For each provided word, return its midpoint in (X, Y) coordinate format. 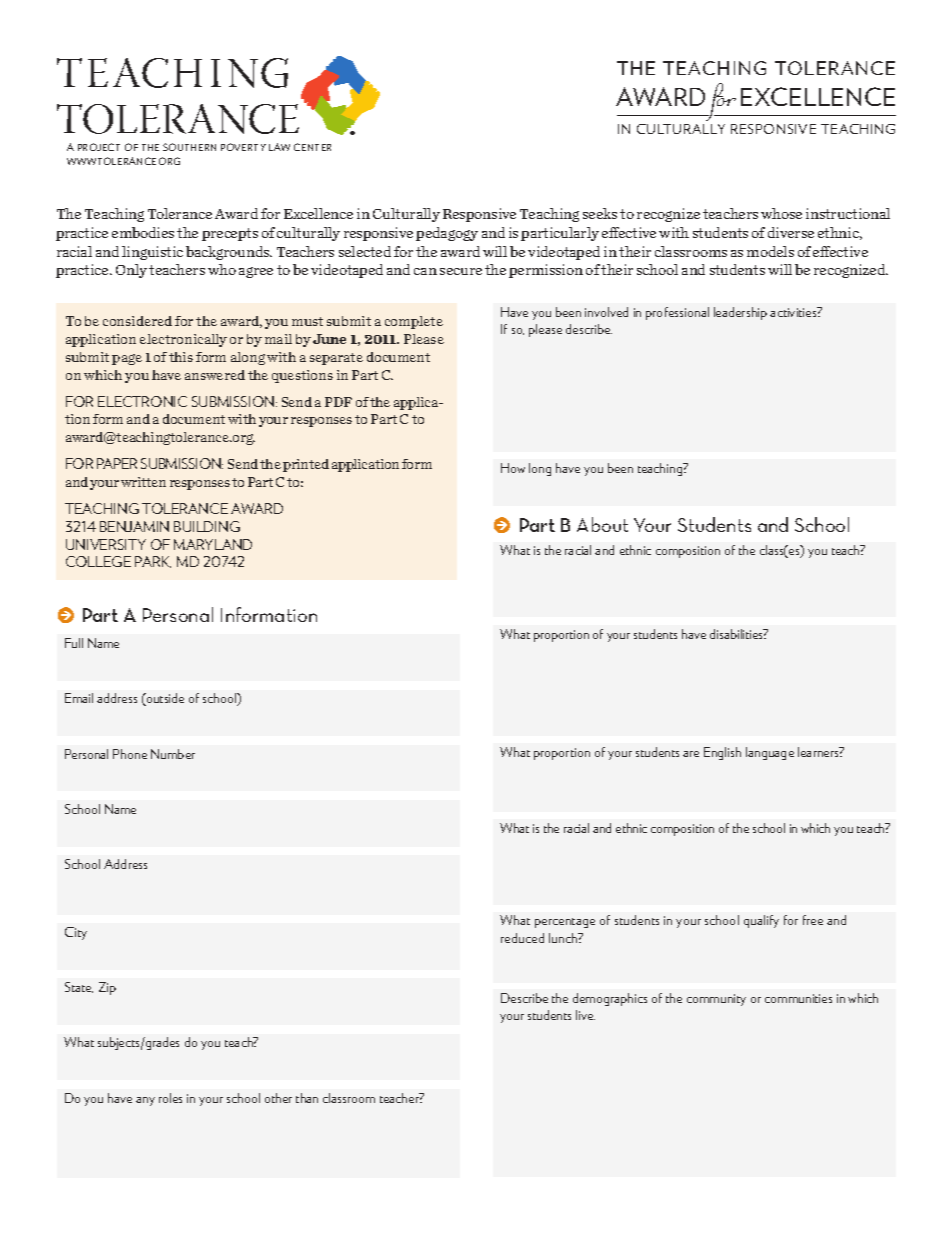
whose (781, 213)
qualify (761, 921)
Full (74, 643)
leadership (740, 313)
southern (189, 147)
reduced (522, 938)
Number (173, 754)
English (722, 753)
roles (170, 1098)
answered (215, 375)
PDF (338, 402)
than (307, 1098)
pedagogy (447, 234)
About (602, 524)
